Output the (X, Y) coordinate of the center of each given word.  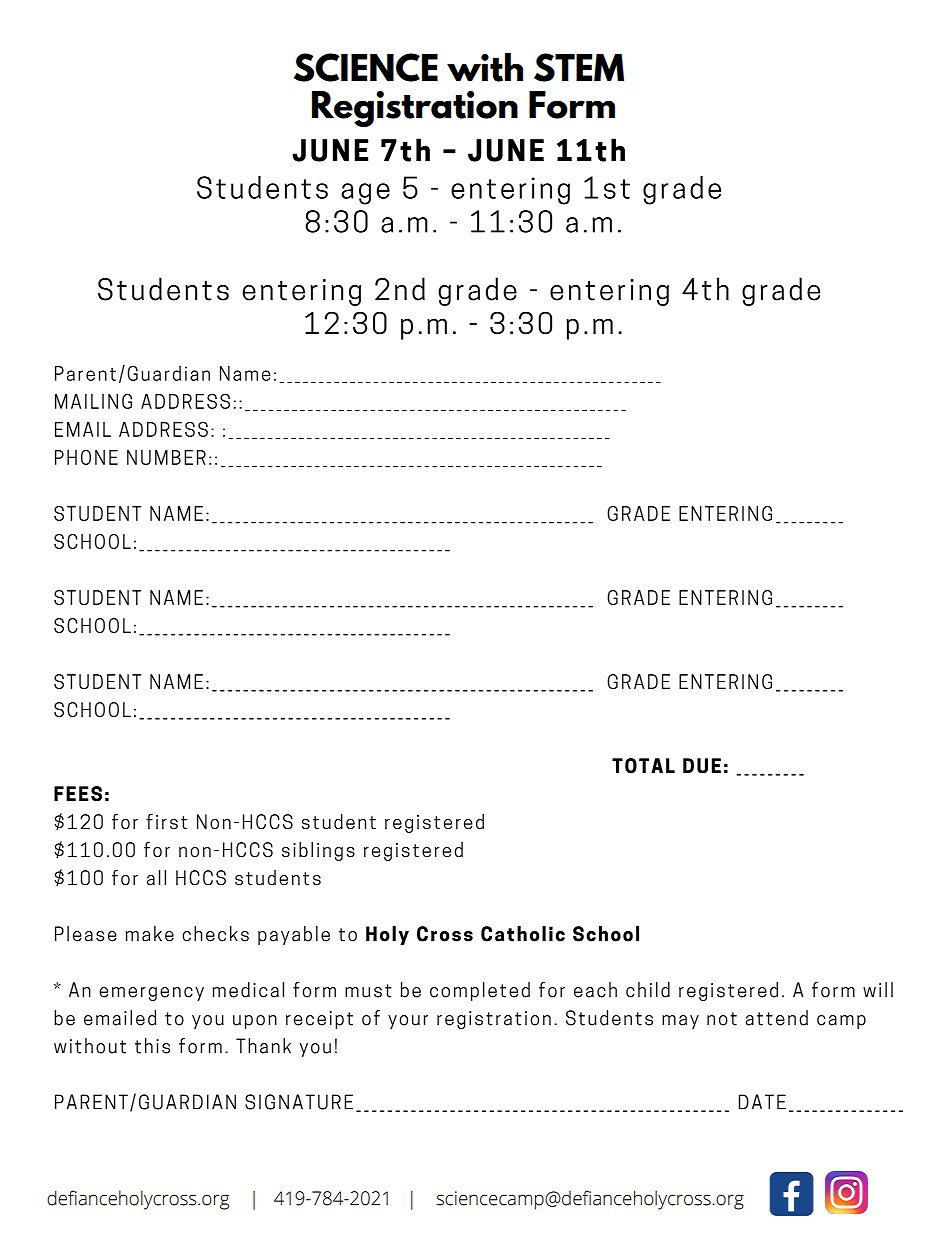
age (365, 194)
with (485, 67)
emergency (151, 994)
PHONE (86, 457)
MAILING (93, 401)
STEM (579, 67)
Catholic (523, 934)
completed (480, 991)
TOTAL (643, 765)
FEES (78, 794)
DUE (702, 765)
